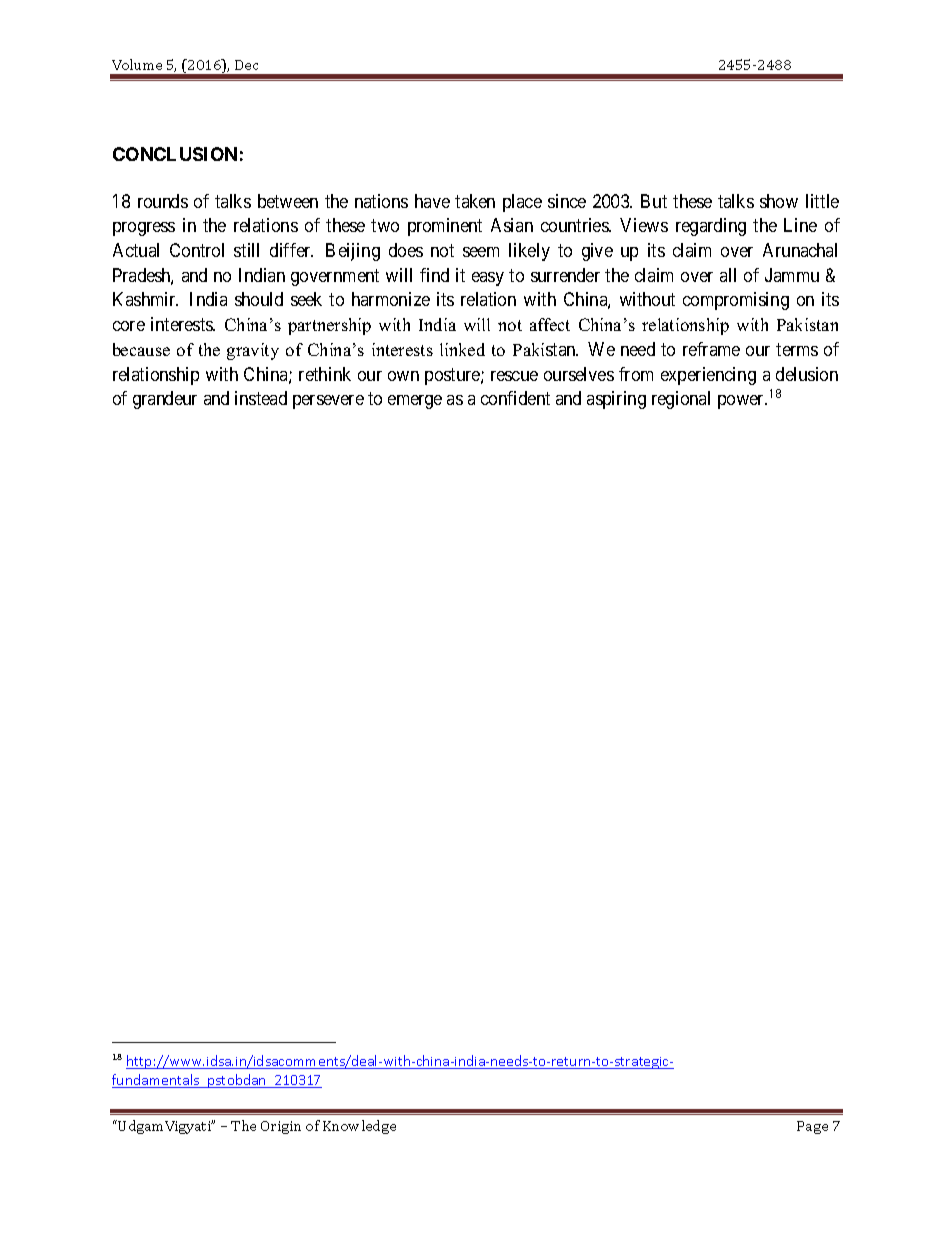 The height and width of the screenshot is (1233, 952). I want to click on instead, so click(261, 398).
